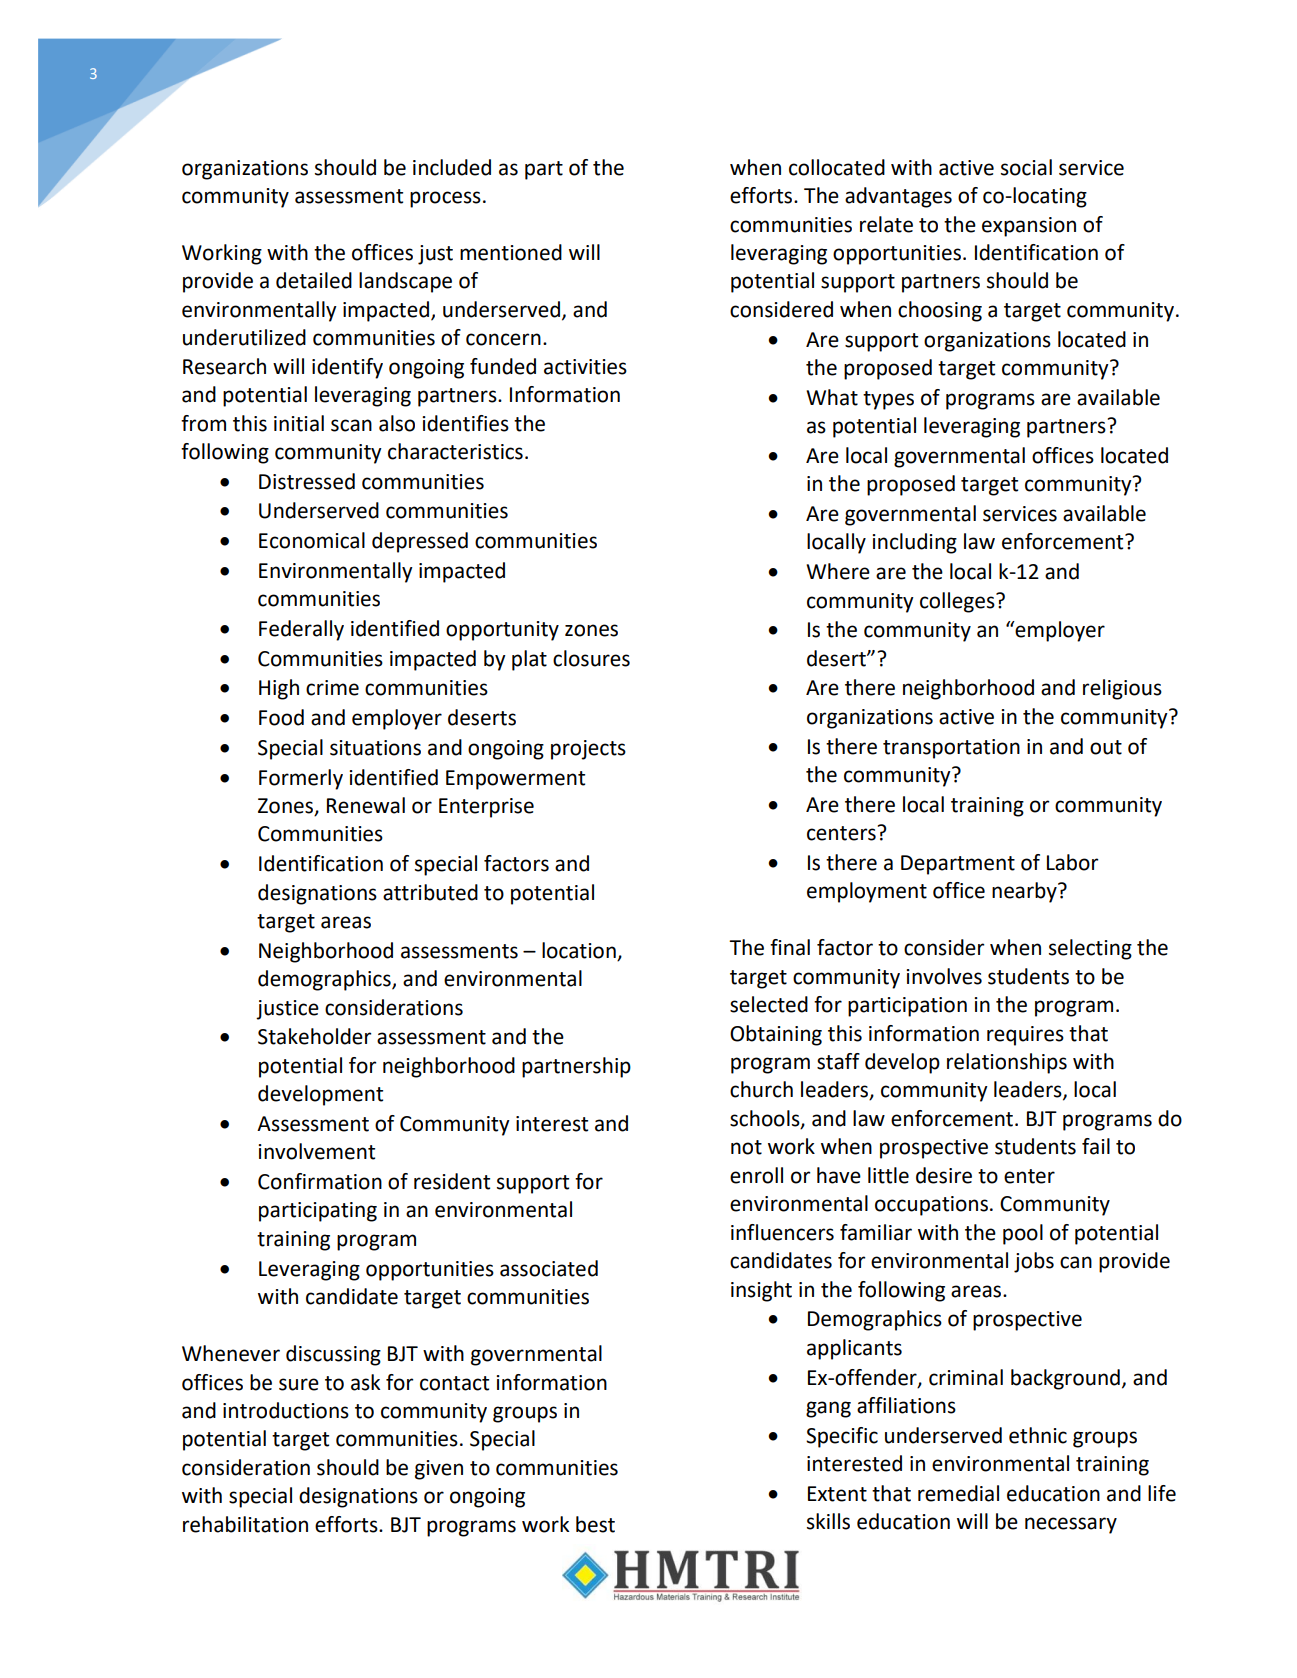  What do you see at coordinates (511, 252) in the screenshot?
I see `mentioned` at bounding box center [511, 252].
